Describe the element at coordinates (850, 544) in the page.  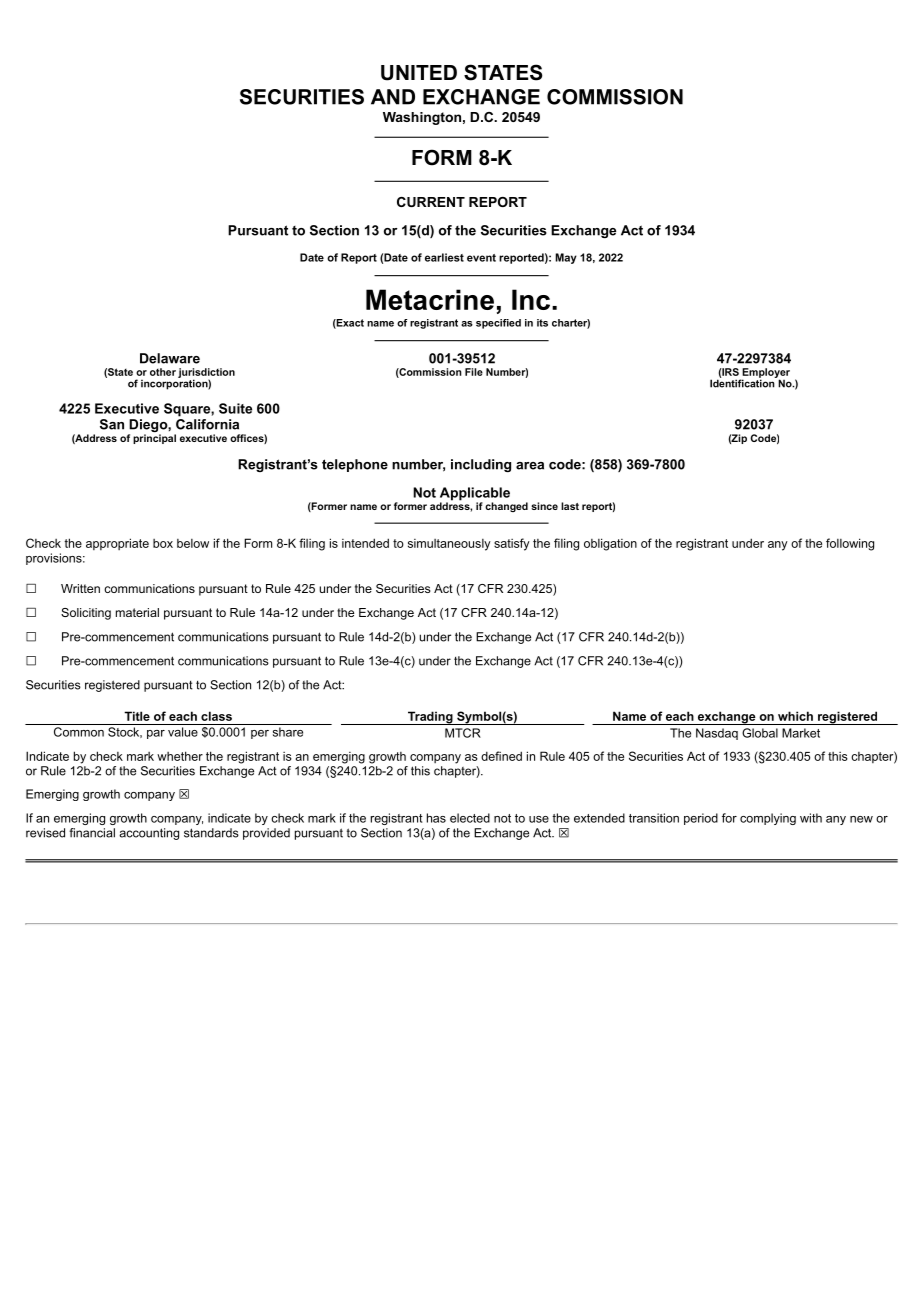
I see `following` at that location.
